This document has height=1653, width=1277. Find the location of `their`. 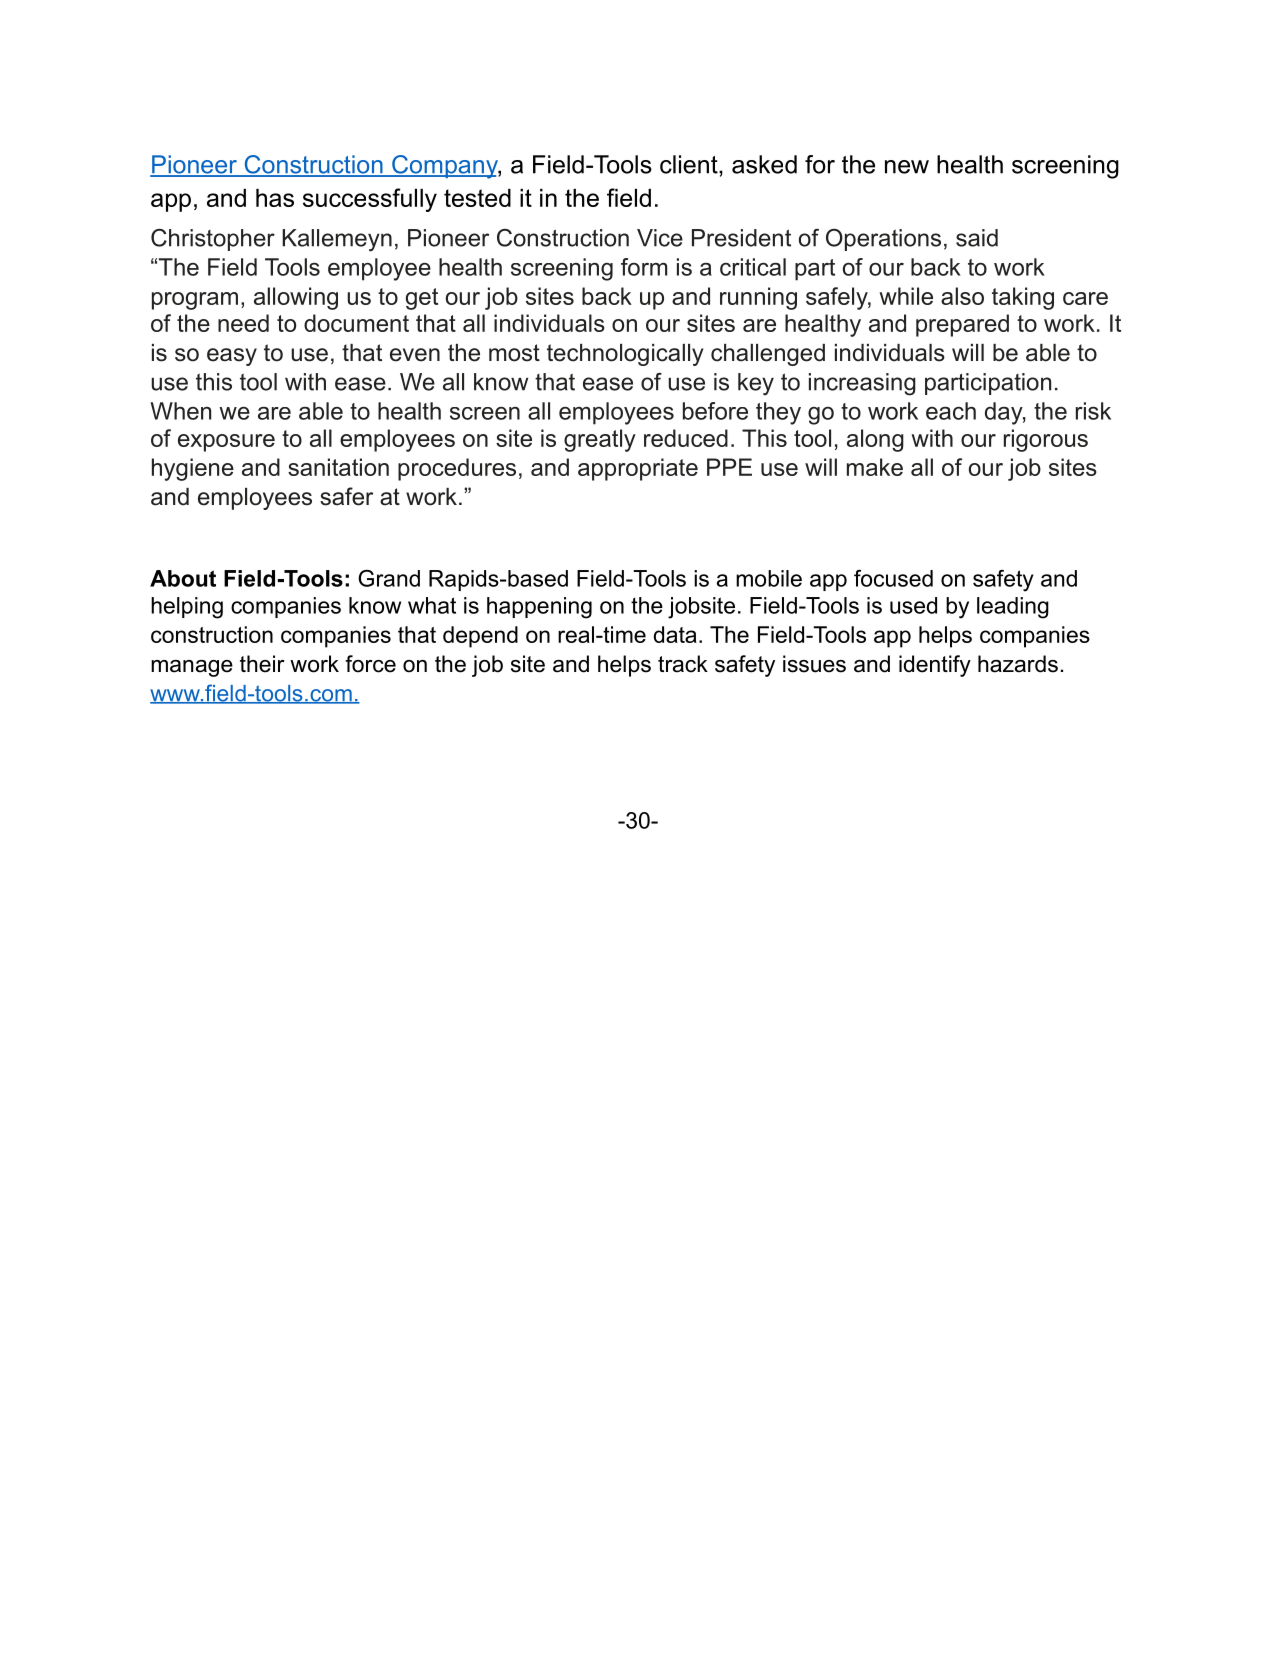

their is located at coordinates (262, 664).
